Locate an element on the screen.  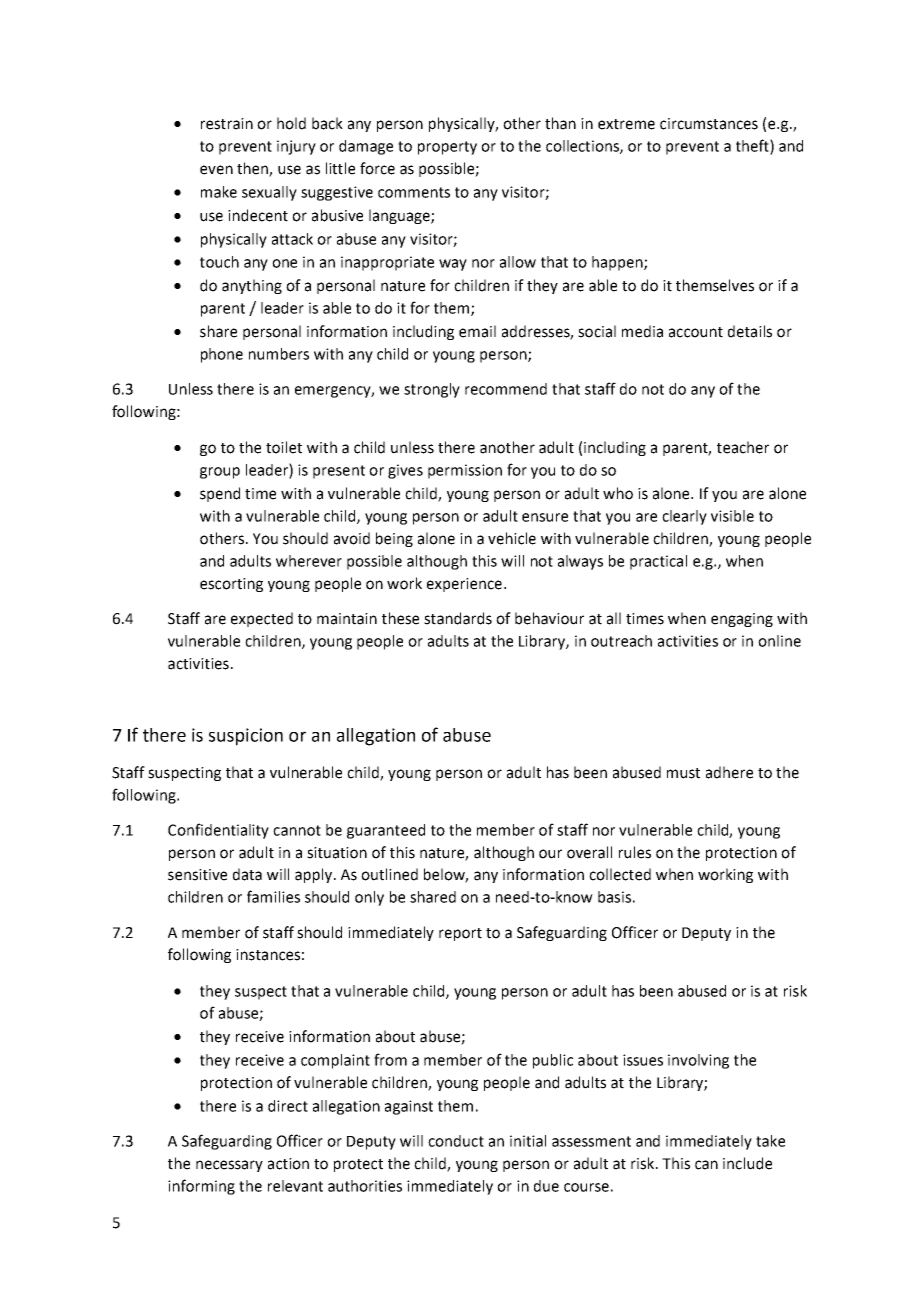
circumstances is located at coordinates (709, 124).
